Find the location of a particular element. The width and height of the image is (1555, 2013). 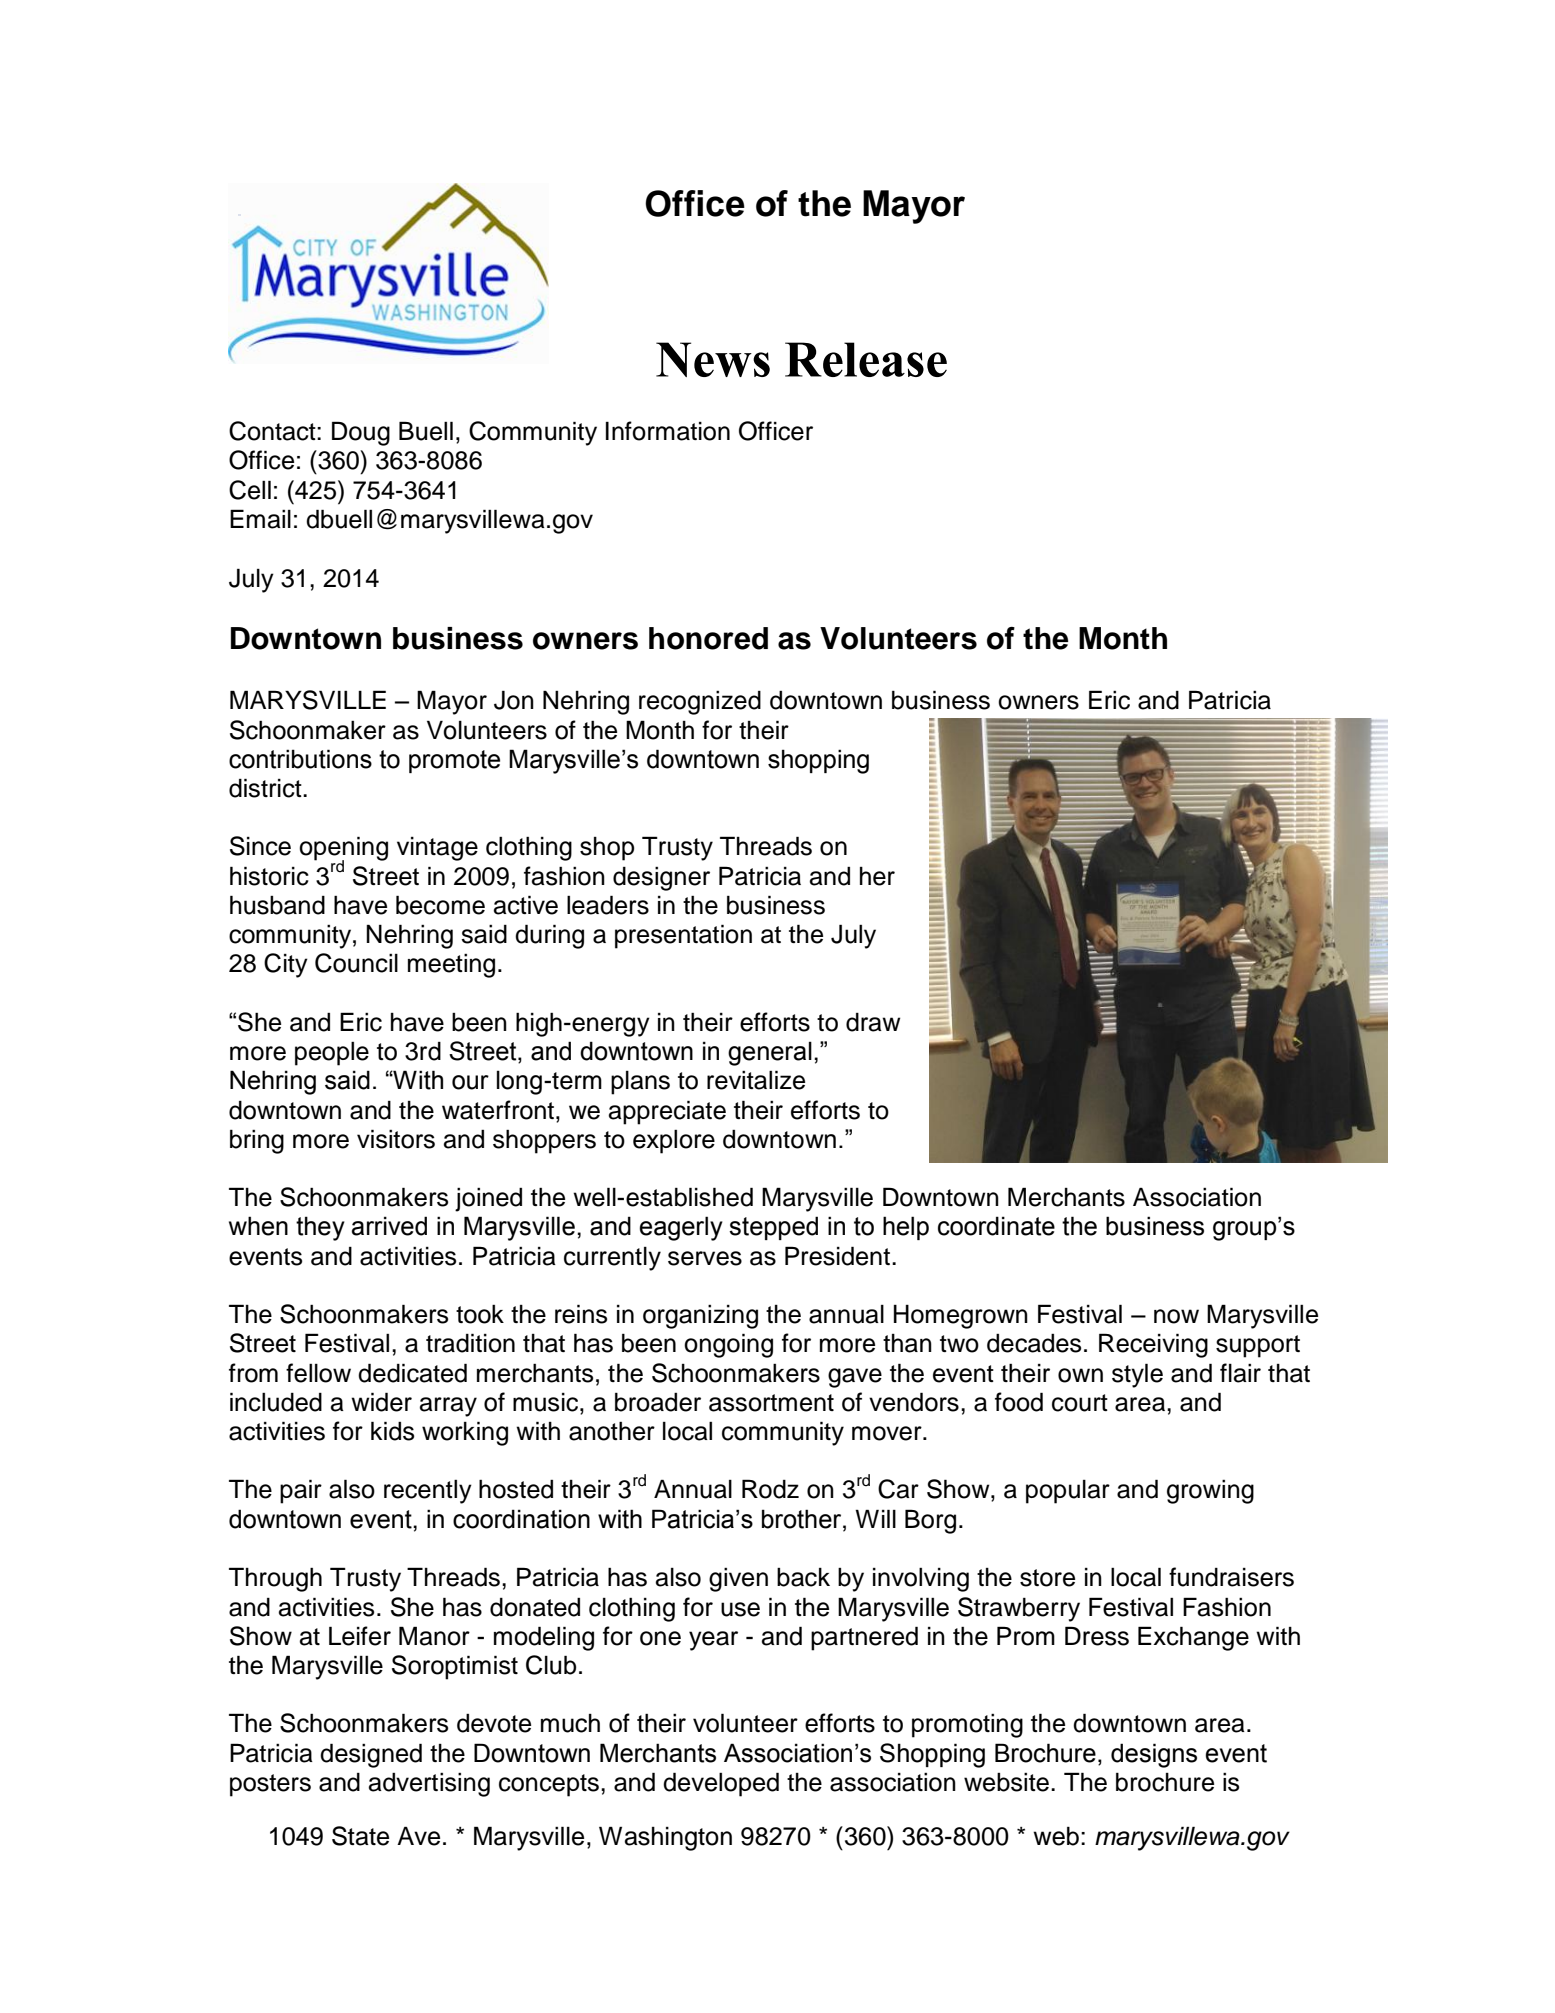

kids is located at coordinates (392, 1431).
